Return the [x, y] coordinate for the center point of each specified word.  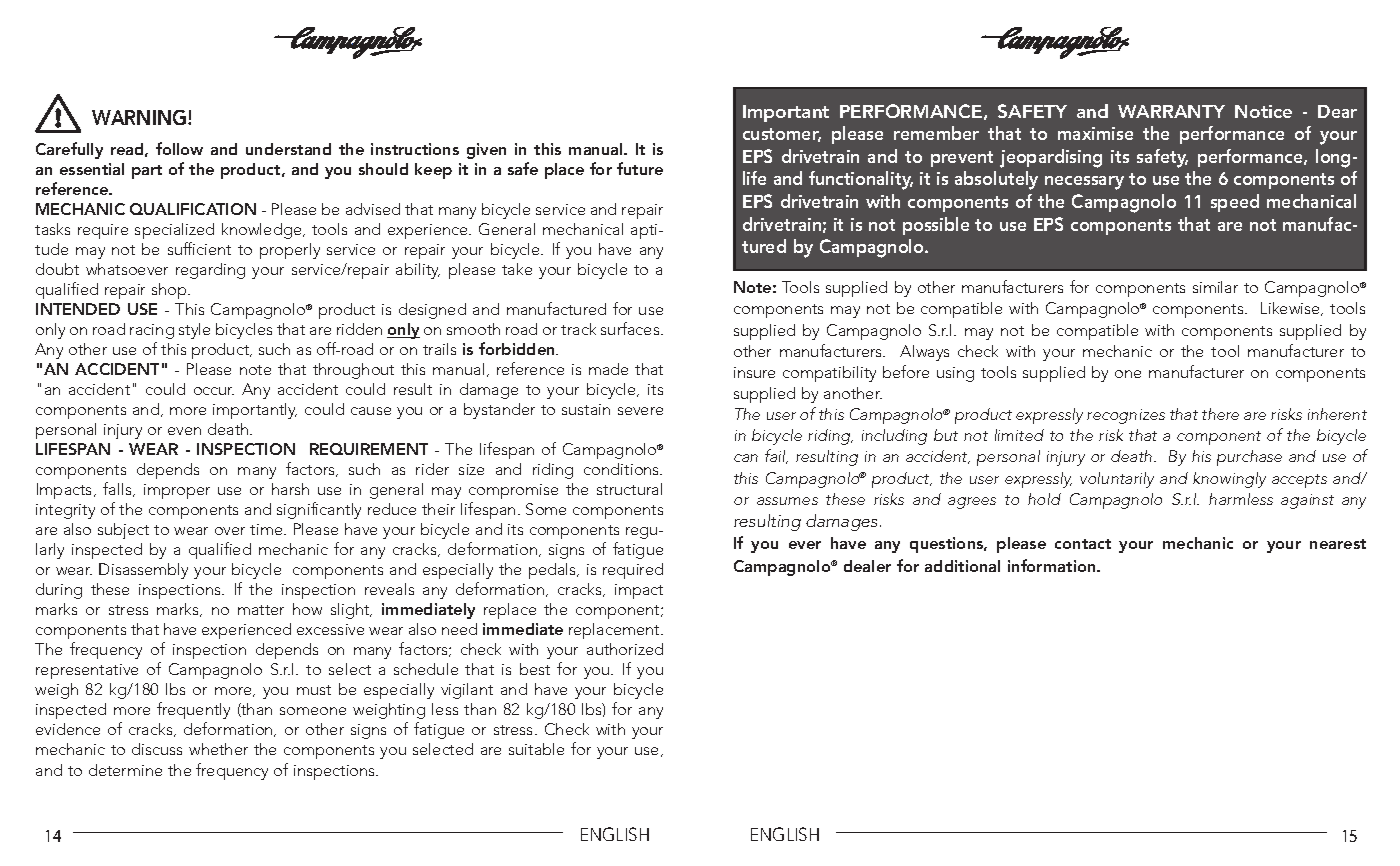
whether [218, 749]
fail [776, 456]
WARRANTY [1171, 111]
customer [782, 135]
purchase [1249, 458]
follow [179, 148]
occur [214, 391]
